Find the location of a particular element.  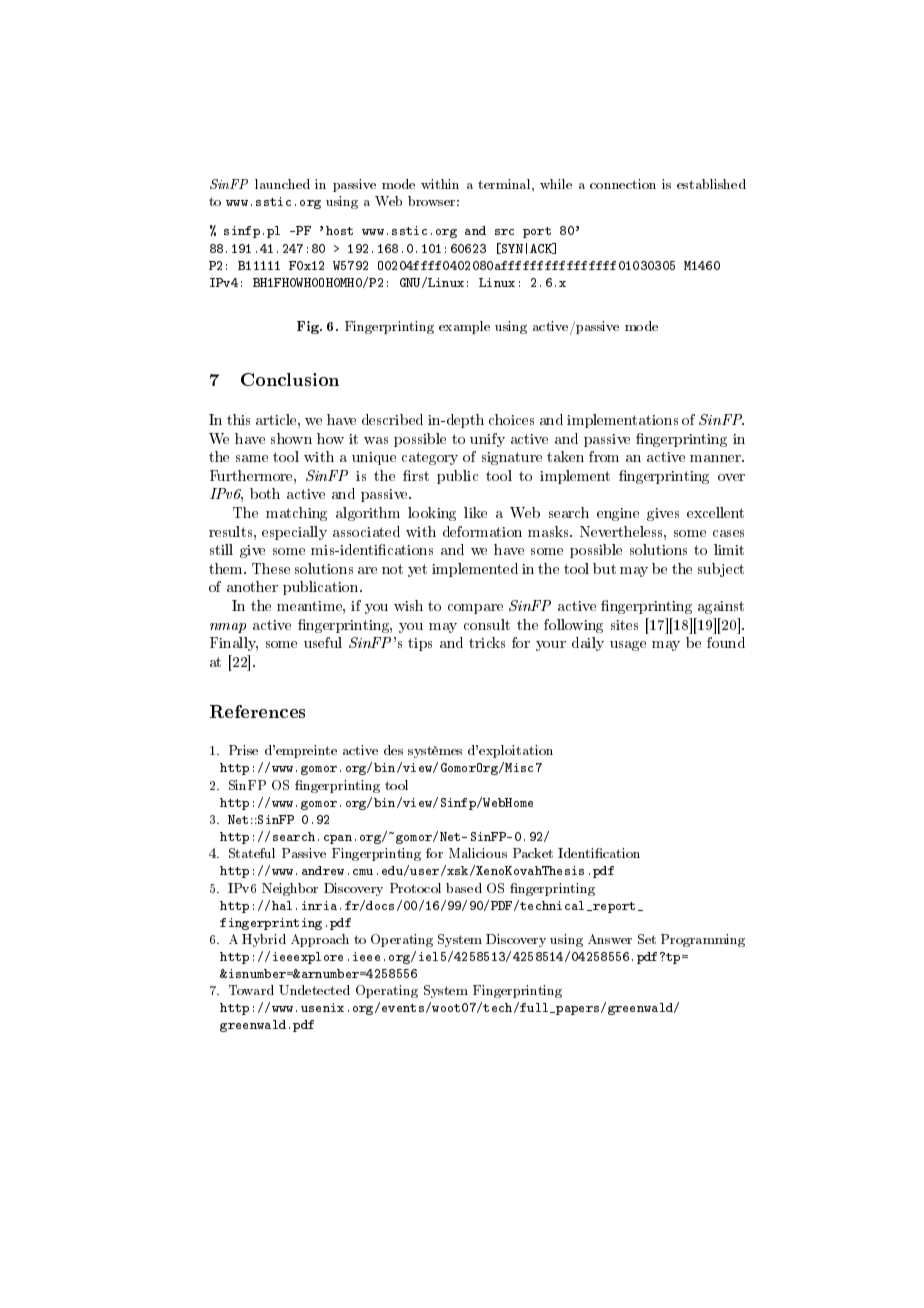

Set is located at coordinates (647, 939).
